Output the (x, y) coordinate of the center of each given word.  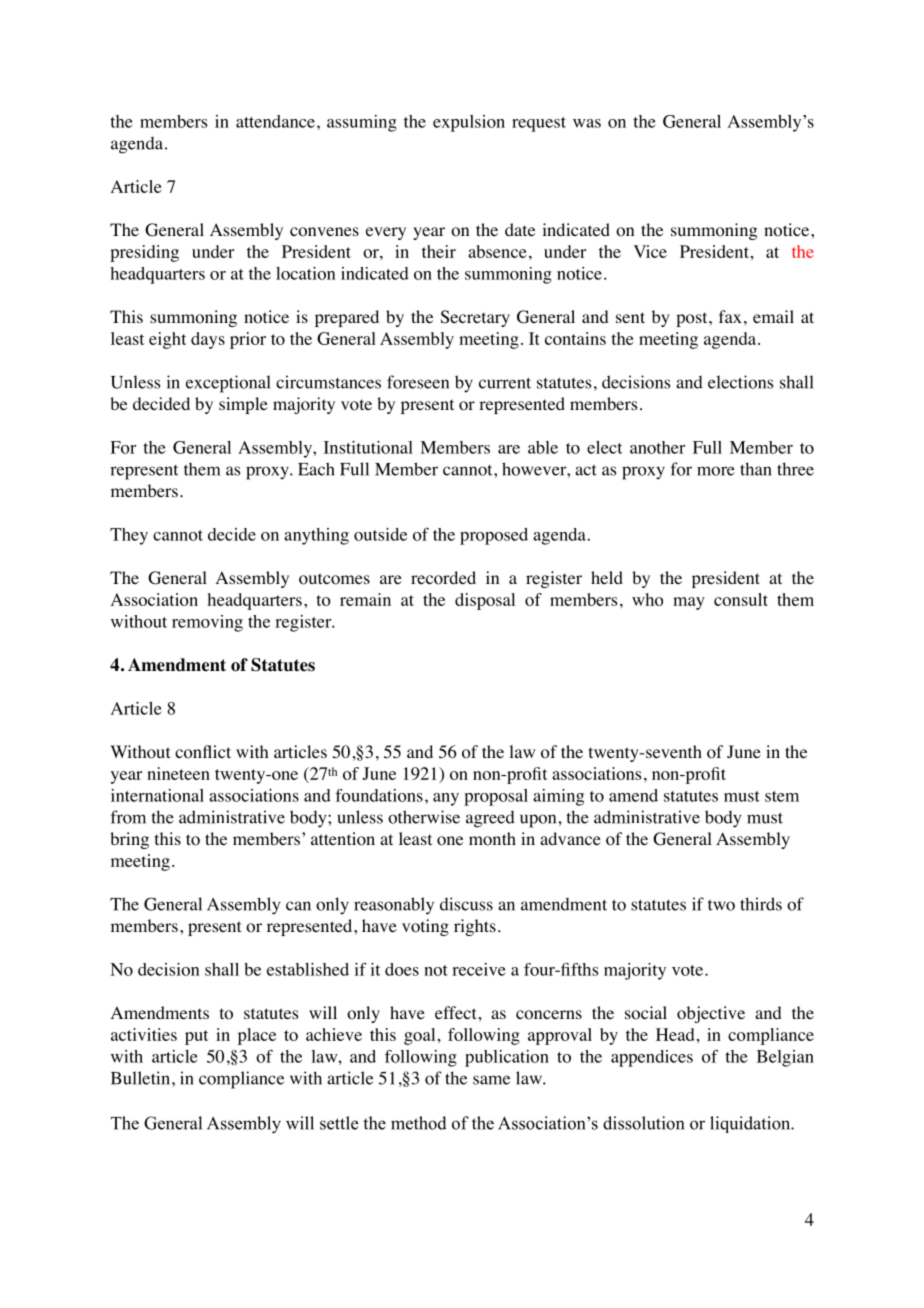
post (693, 319)
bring (129, 840)
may (689, 603)
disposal (485, 601)
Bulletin (142, 1078)
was (587, 123)
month (492, 839)
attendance (275, 121)
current (505, 383)
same (491, 1080)
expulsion (469, 123)
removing (207, 623)
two (721, 905)
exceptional (228, 384)
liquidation (751, 1124)
